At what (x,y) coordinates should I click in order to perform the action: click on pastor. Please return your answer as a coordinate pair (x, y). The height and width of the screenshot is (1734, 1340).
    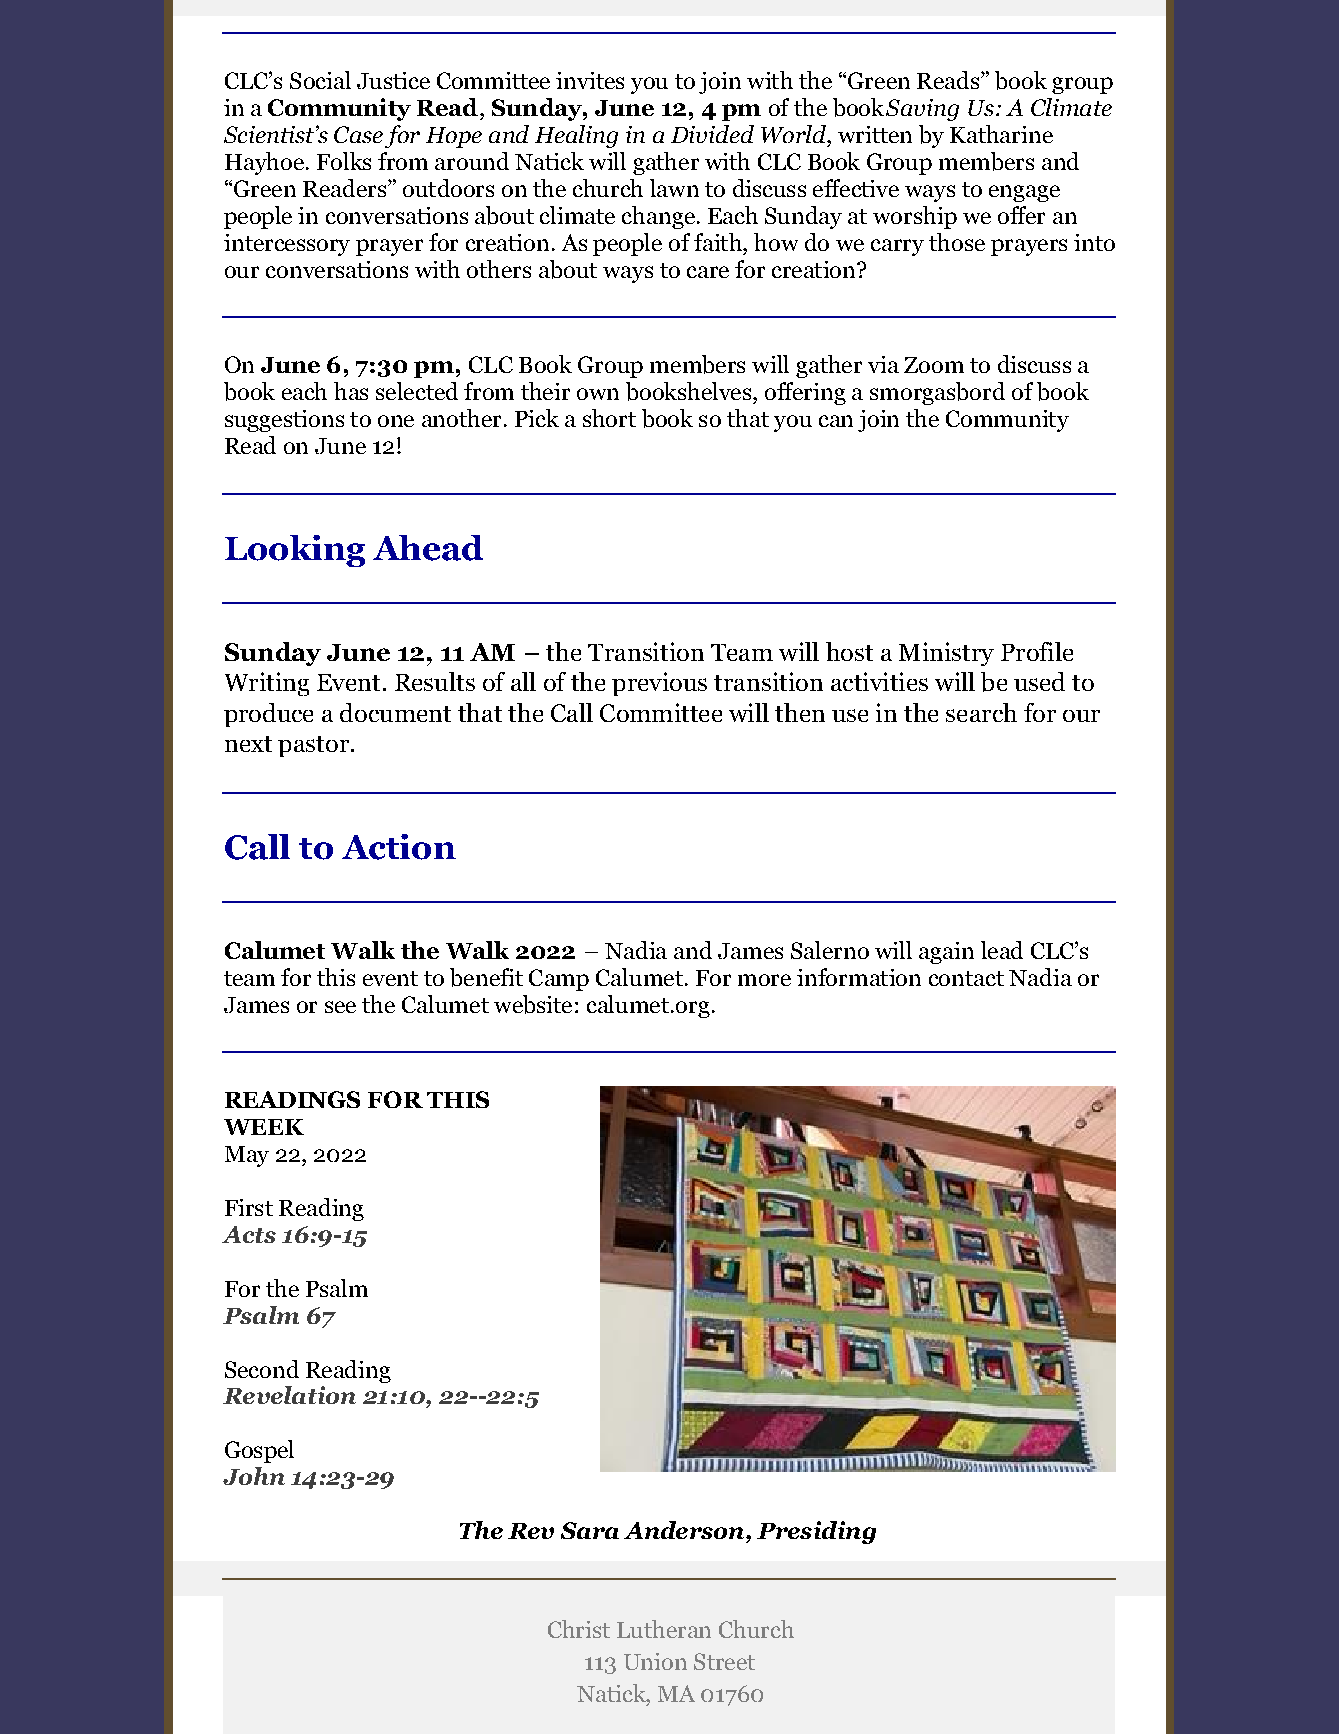
    Looking at the image, I should click on (313, 746).
